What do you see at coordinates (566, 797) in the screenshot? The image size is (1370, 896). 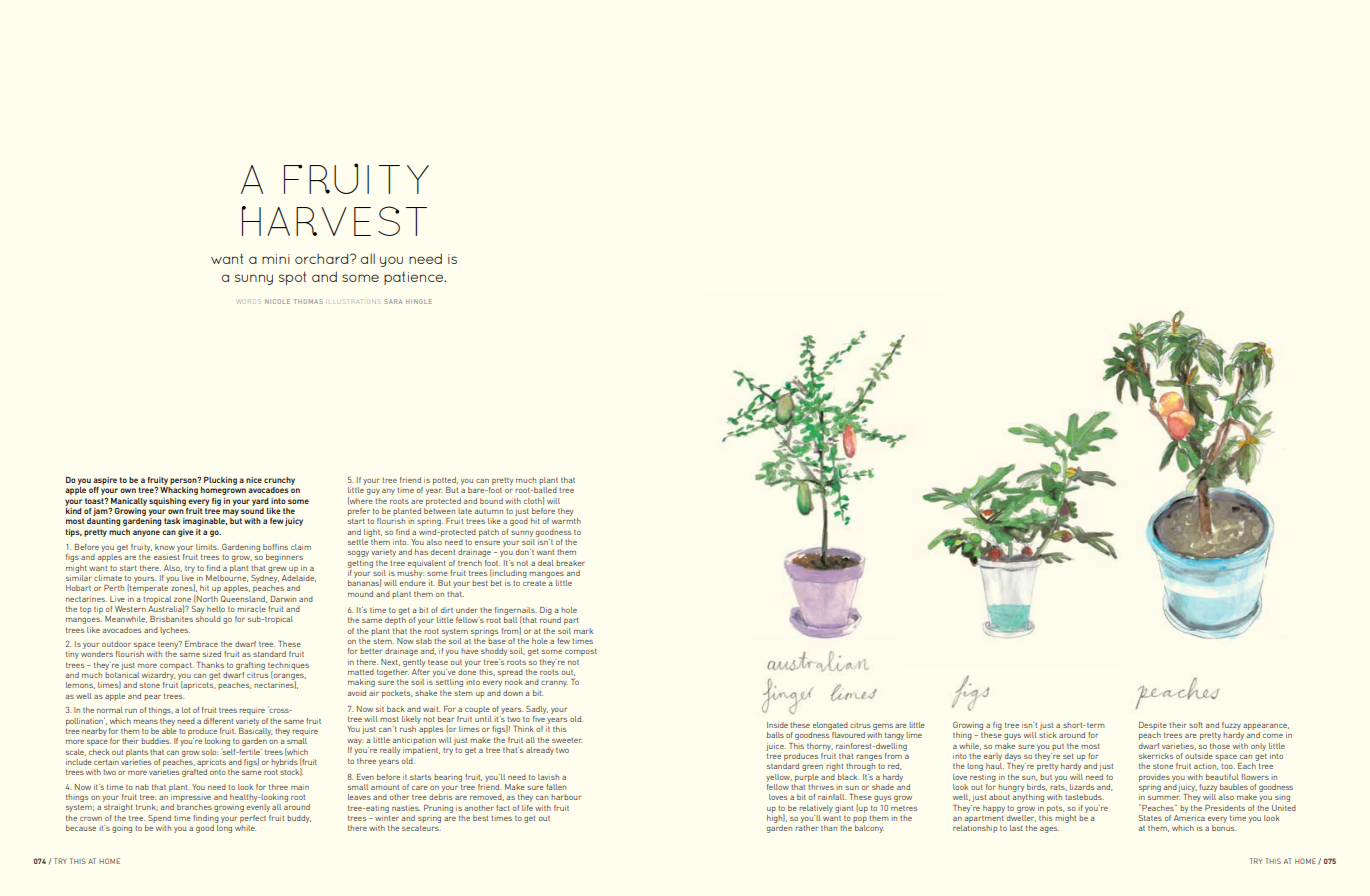 I see `harbour` at bounding box center [566, 797].
